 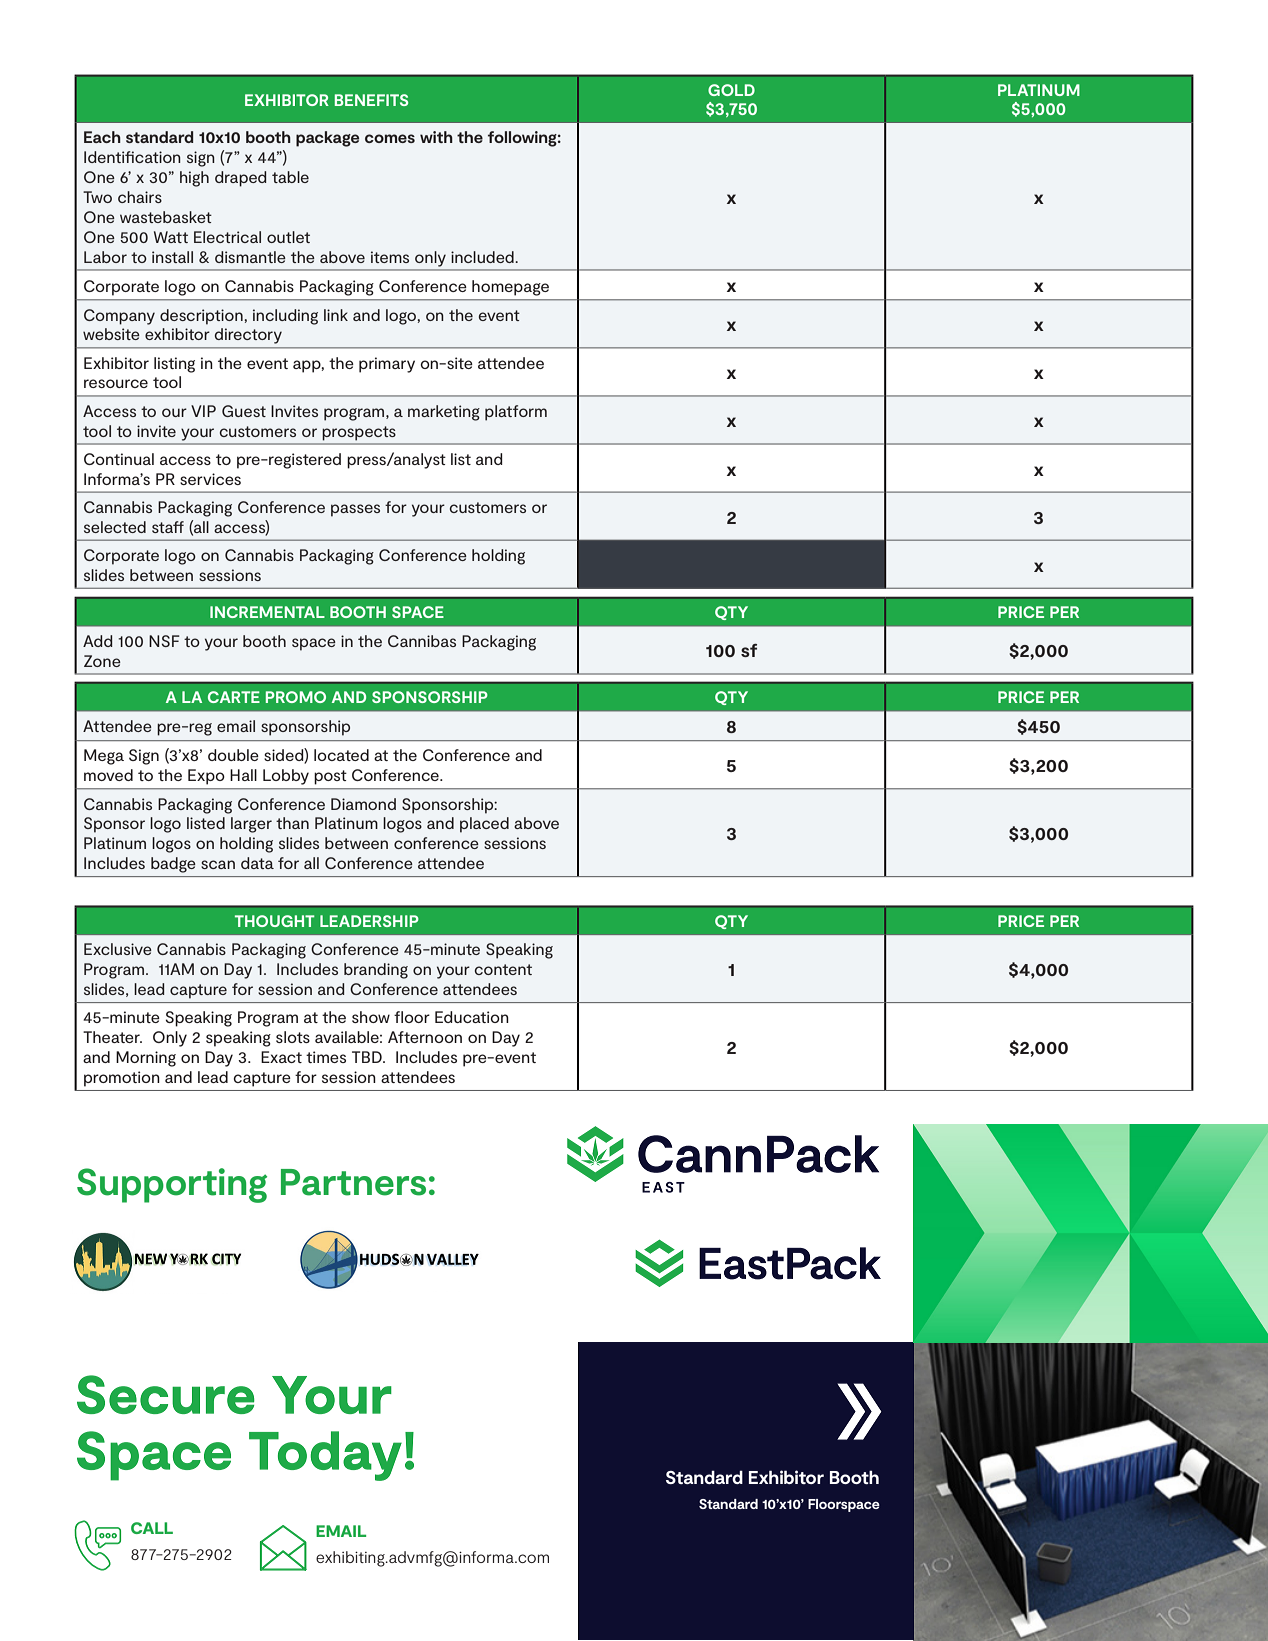 What do you see at coordinates (152, 1528) in the screenshot?
I see `CALL` at bounding box center [152, 1528].
